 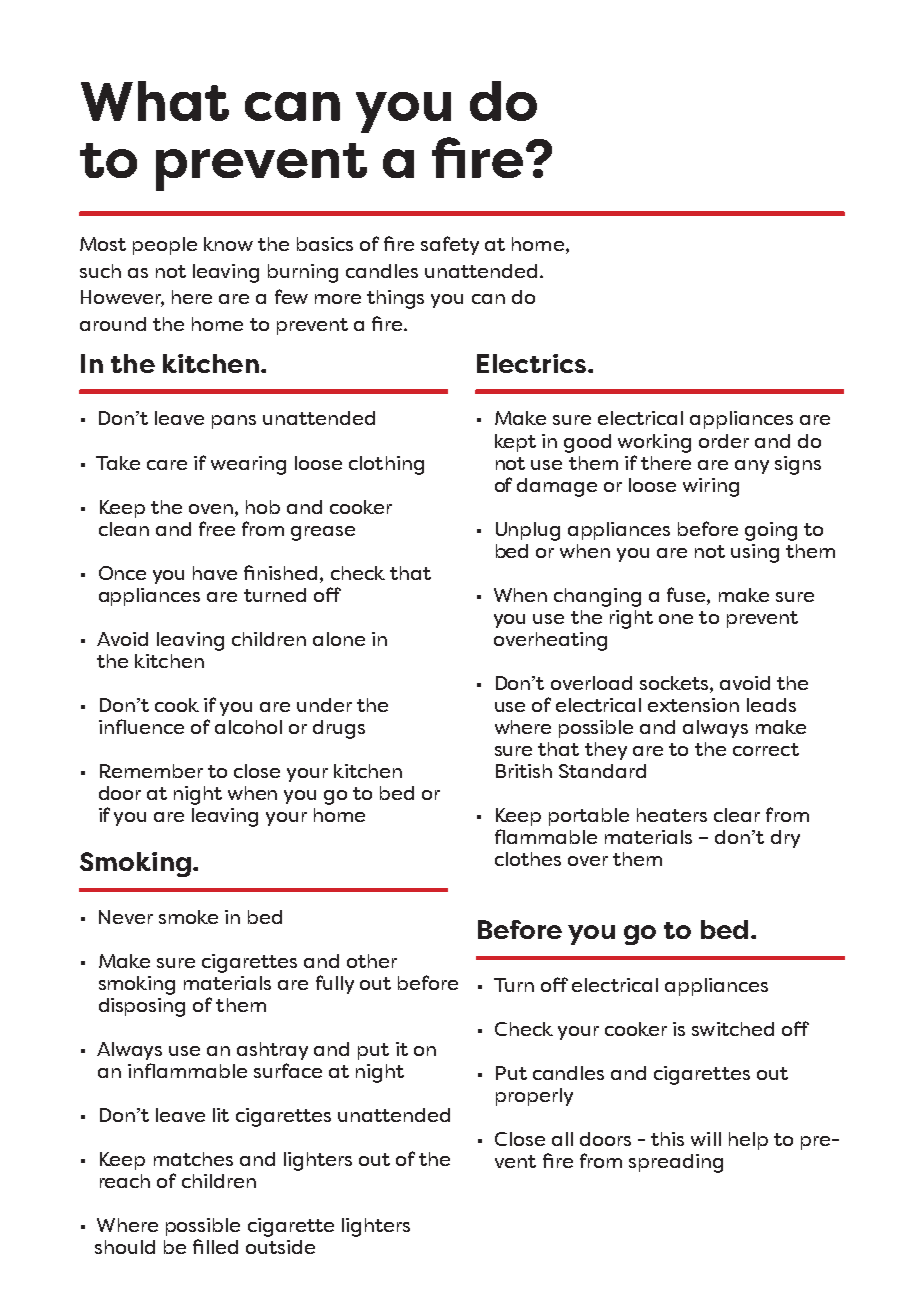 I want to click on around, so click(x=113, y=324).
